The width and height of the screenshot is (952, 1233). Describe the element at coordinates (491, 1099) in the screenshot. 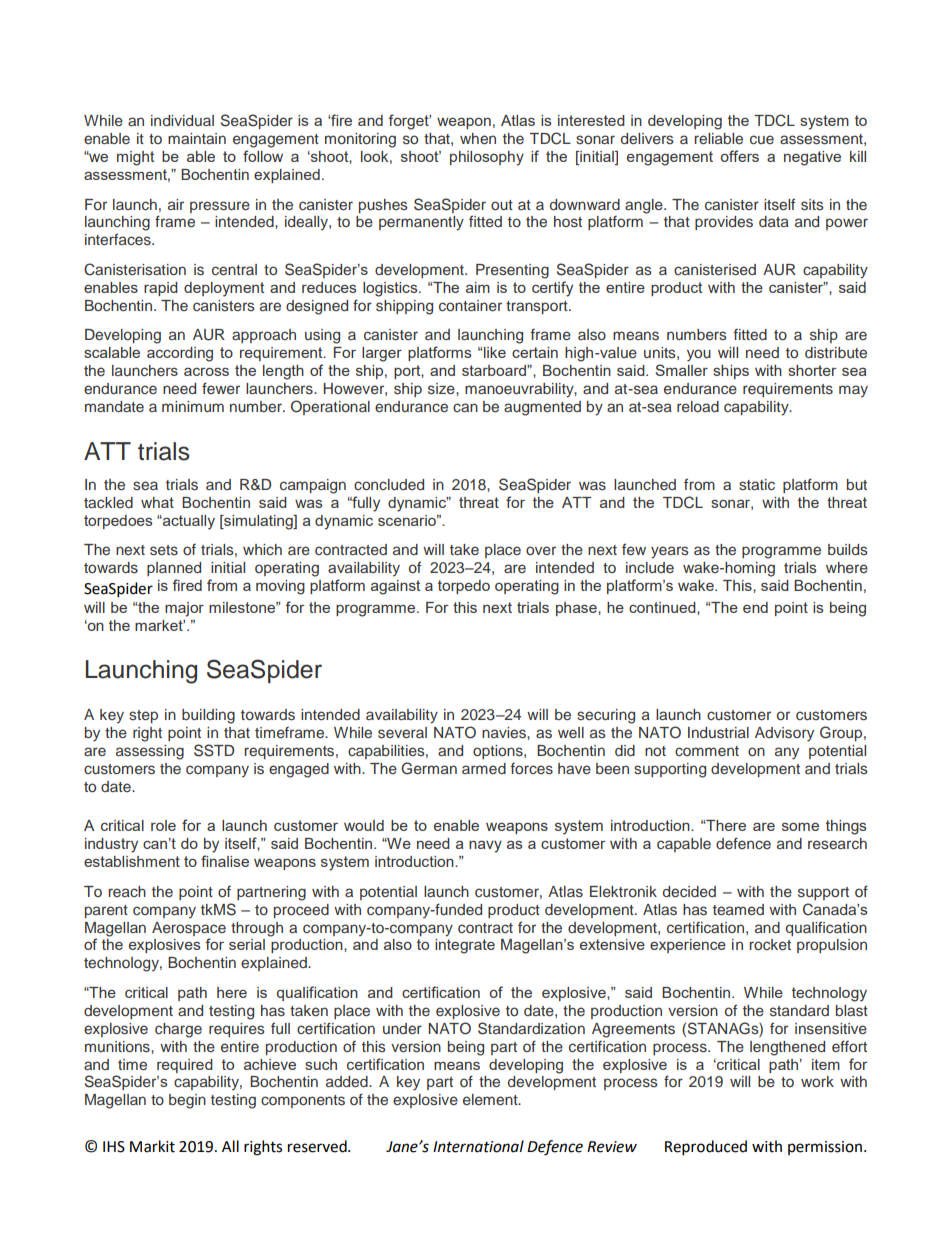

I see `element` at that location.
